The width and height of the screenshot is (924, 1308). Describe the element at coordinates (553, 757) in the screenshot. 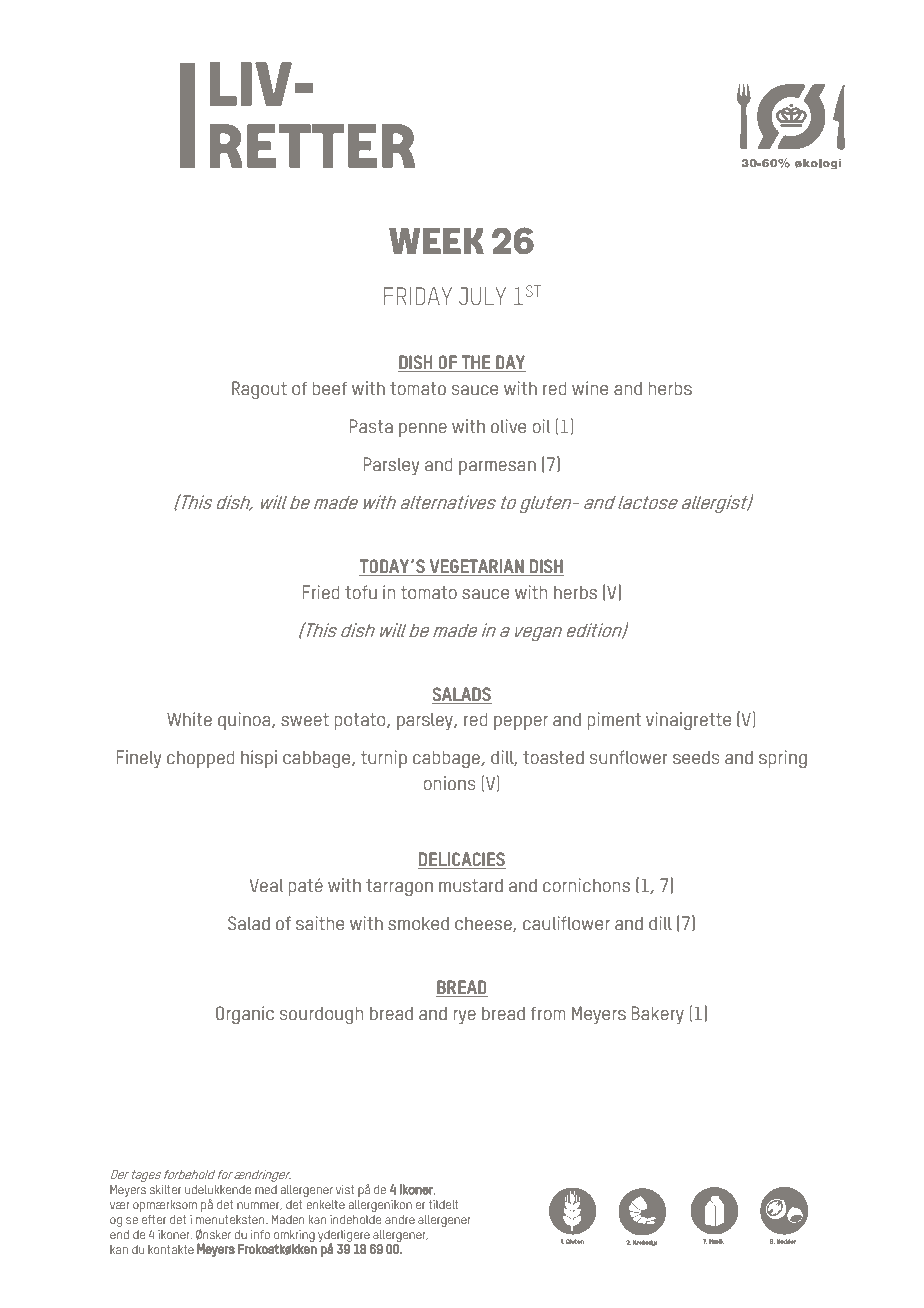

I see `toasted` at that location.
